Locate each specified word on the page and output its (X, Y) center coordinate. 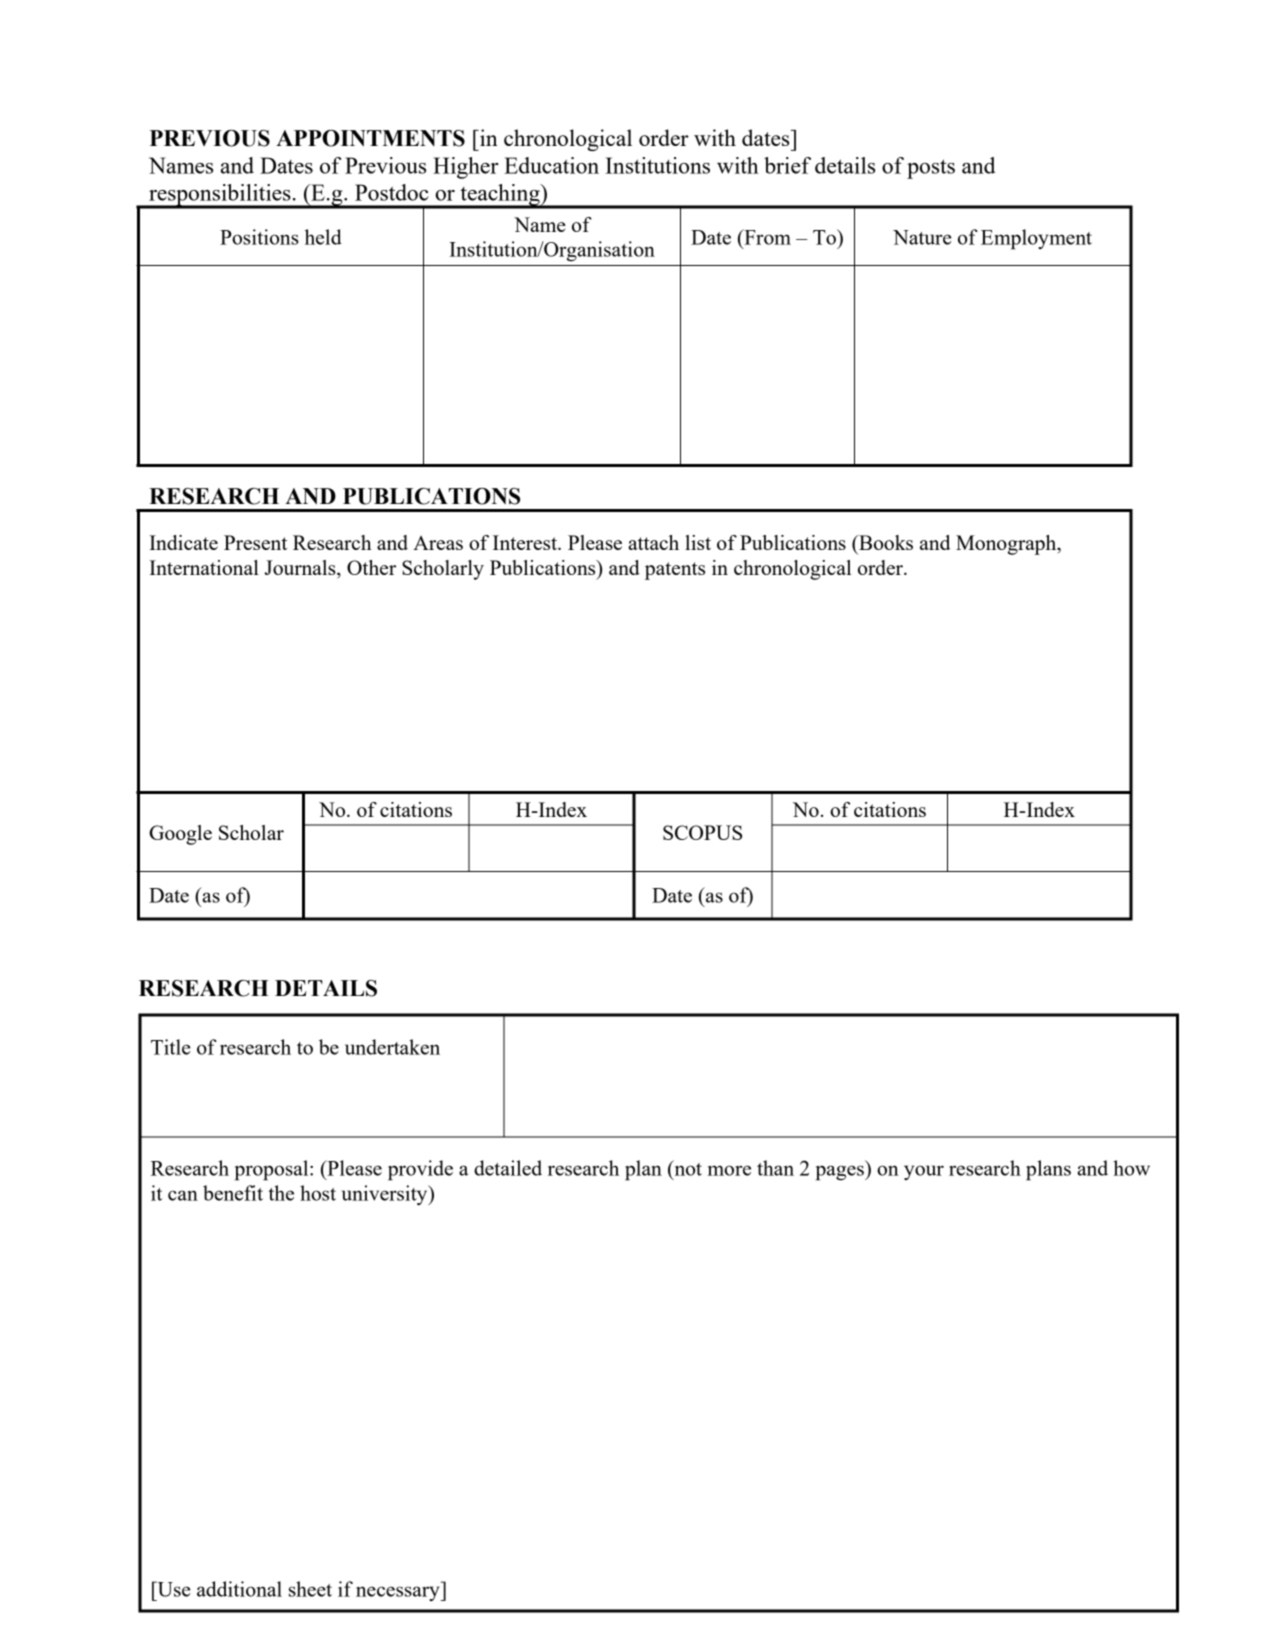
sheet (310, 1589)
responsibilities (220, 196)
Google (180, 835)
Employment (1036, 239)
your (924, 1172)
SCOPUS (702, 832)
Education (551, 165)
